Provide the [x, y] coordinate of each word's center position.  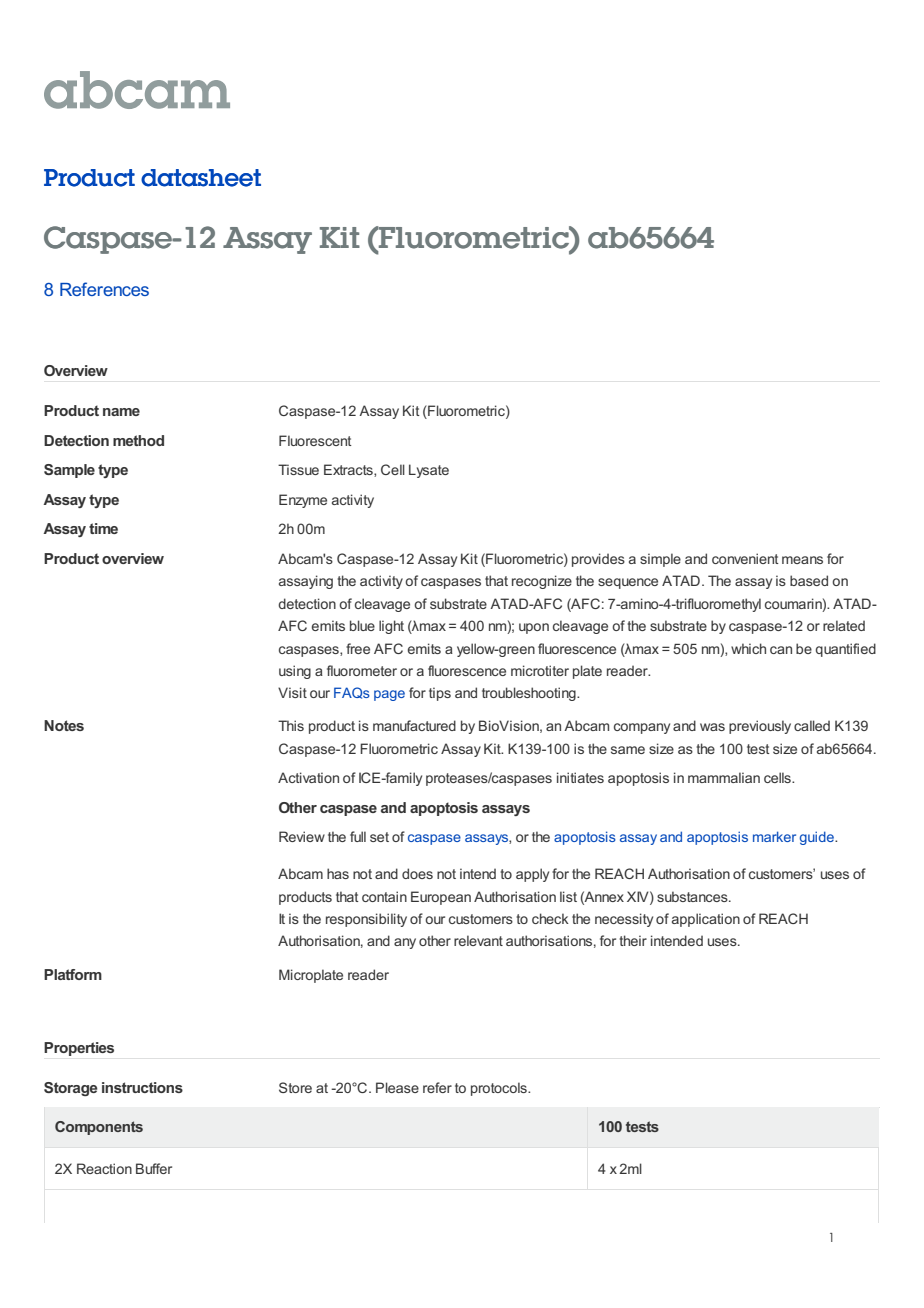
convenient [745, 558]
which [748, 648]
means [802, 560]
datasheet [201, 178]
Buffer [154, 1168]
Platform [73, 974]
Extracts [349, 470]
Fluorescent [315, 440]
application [706, 920]
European [441, 898]
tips [440, 694]
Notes [64, 725]
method [138, 440]
